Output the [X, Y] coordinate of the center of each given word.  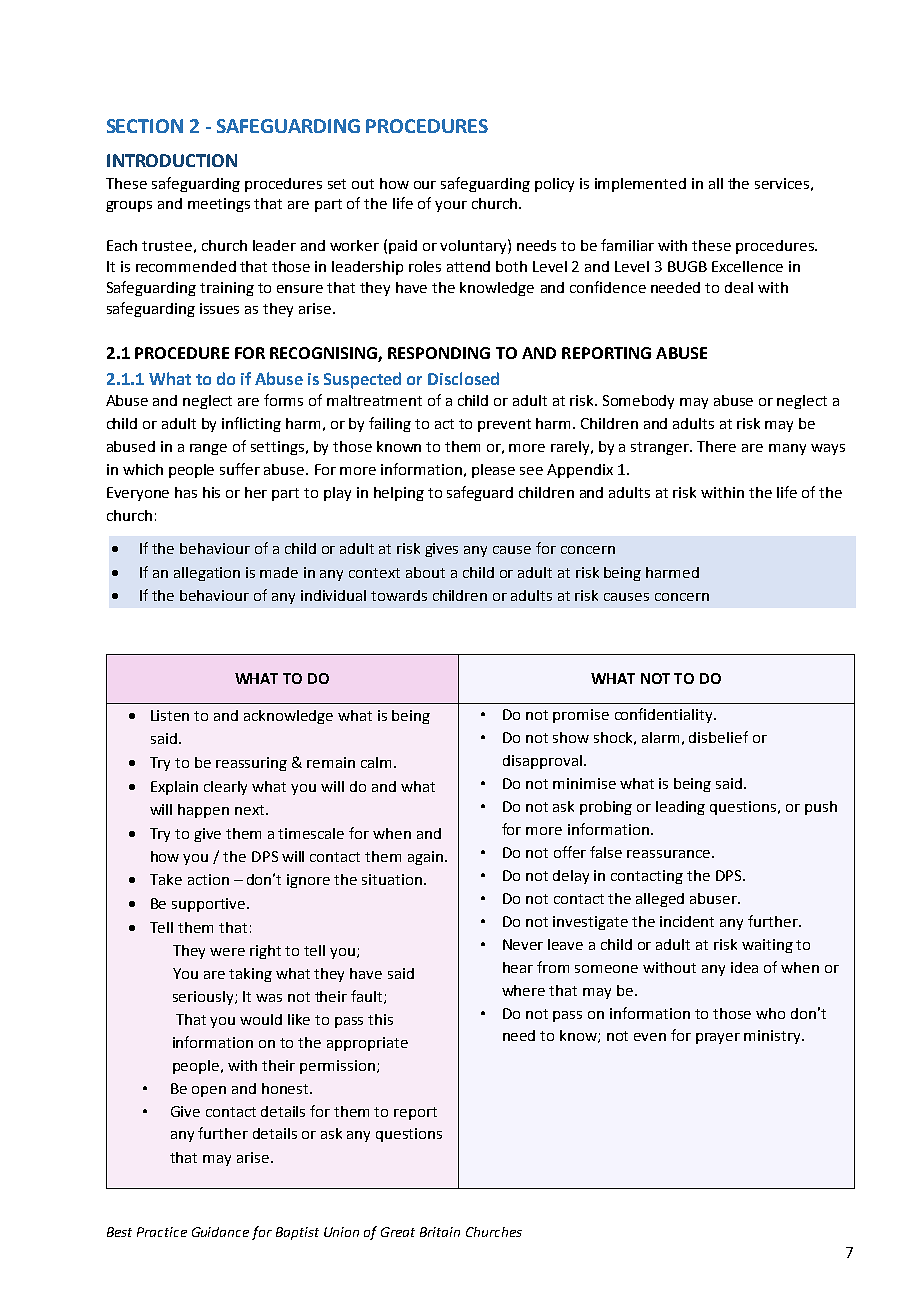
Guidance [220, 1232]
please [493, 471]
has [186, 492]
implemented [640, 185]
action [208, 879]
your [451, 206]
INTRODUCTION [172, 160]
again [425, 858]
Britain [440, 1232]
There [716, 446]
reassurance [668, 854]
